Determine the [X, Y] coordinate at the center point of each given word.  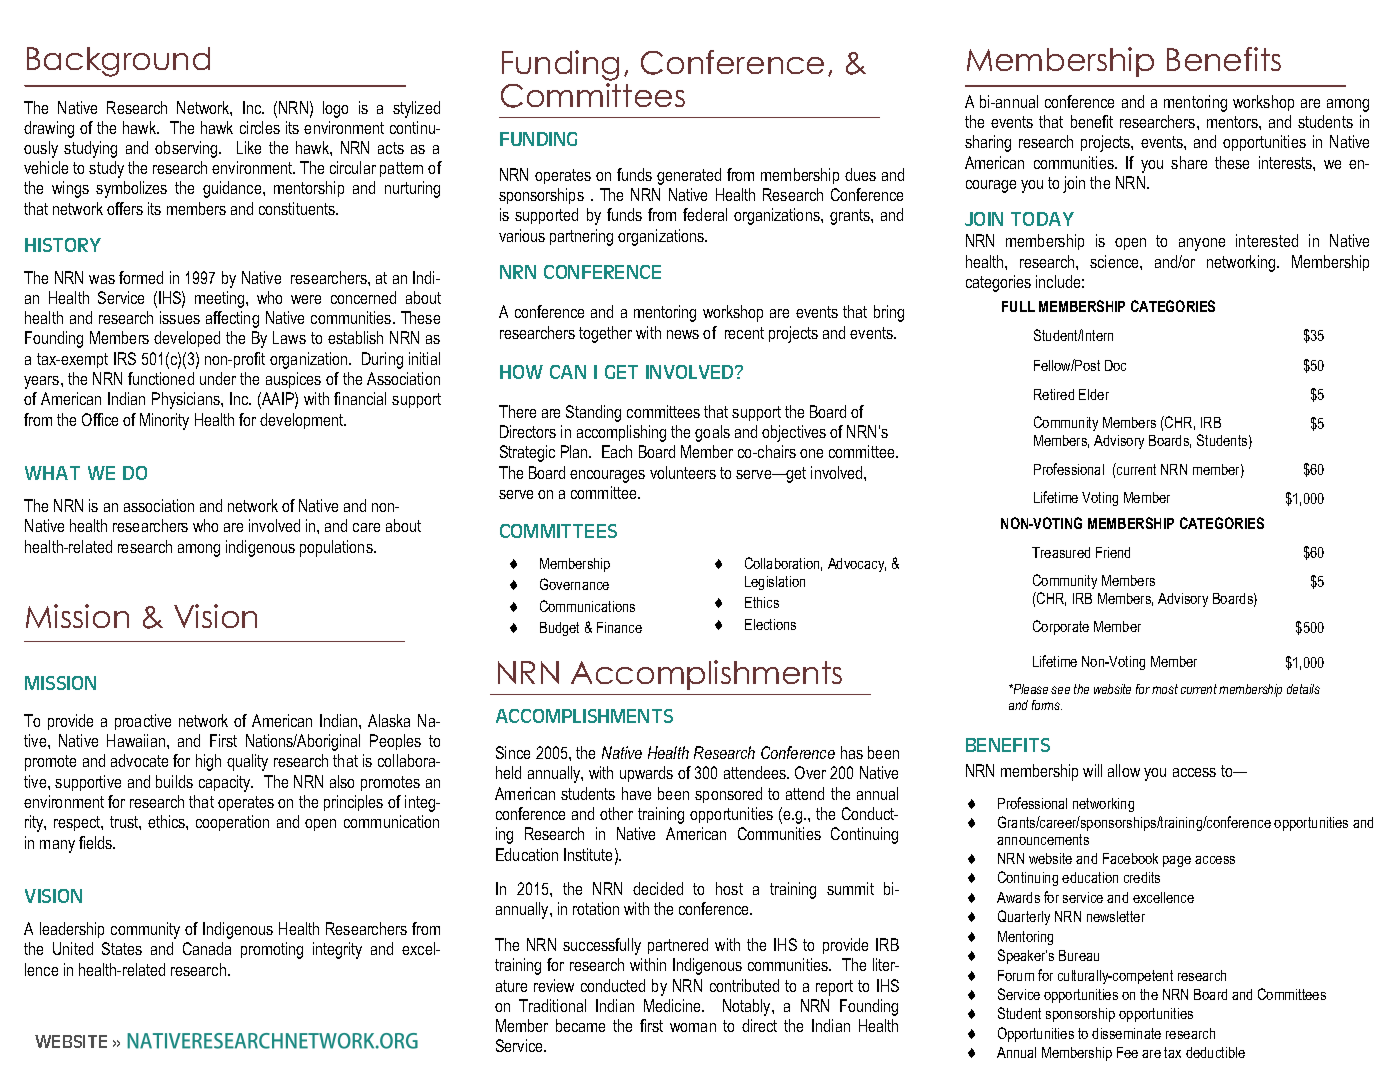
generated [689, 176]
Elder [1094, 394]
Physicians [187, 400]
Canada [207, 948]
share [1189, 162]
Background [118, 62]
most [1165, 689]
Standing [593, 413]
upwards [646, 774]
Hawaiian [137, 740]
